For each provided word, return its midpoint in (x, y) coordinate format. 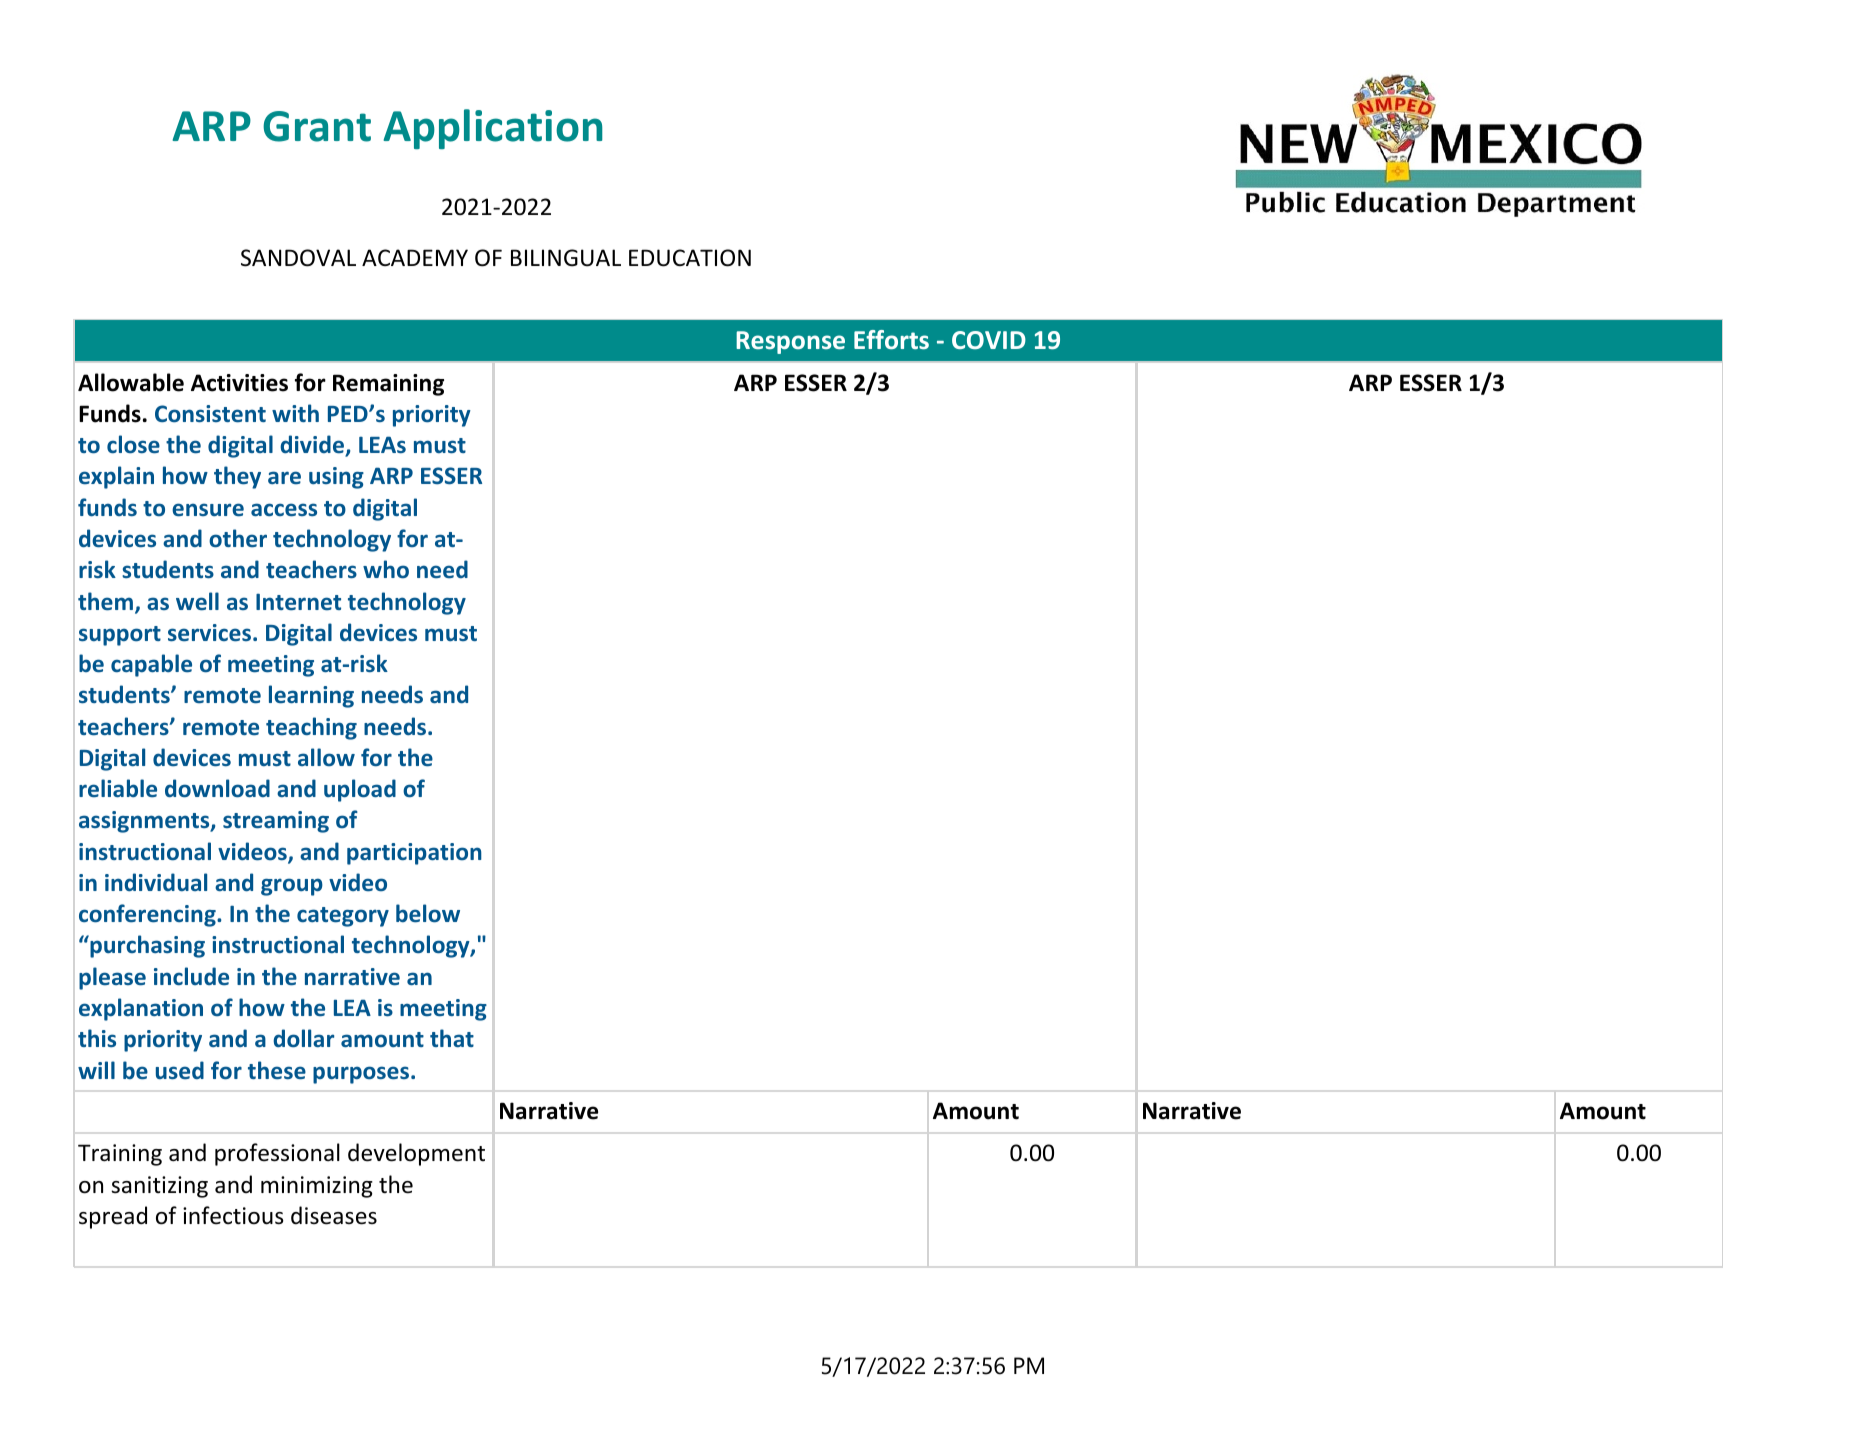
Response (790, 342)
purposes (362, 1075)
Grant (317, 126)
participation (414, 854)
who (386, 569)
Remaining (388, 385)
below (428, 913)
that (452, 1038)
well (197, 601)
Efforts (891, 339)
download (217, 788)
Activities (239, 383)
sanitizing (159, 1187)
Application (493, 129)
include (191, 976)
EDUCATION (690, 258)
